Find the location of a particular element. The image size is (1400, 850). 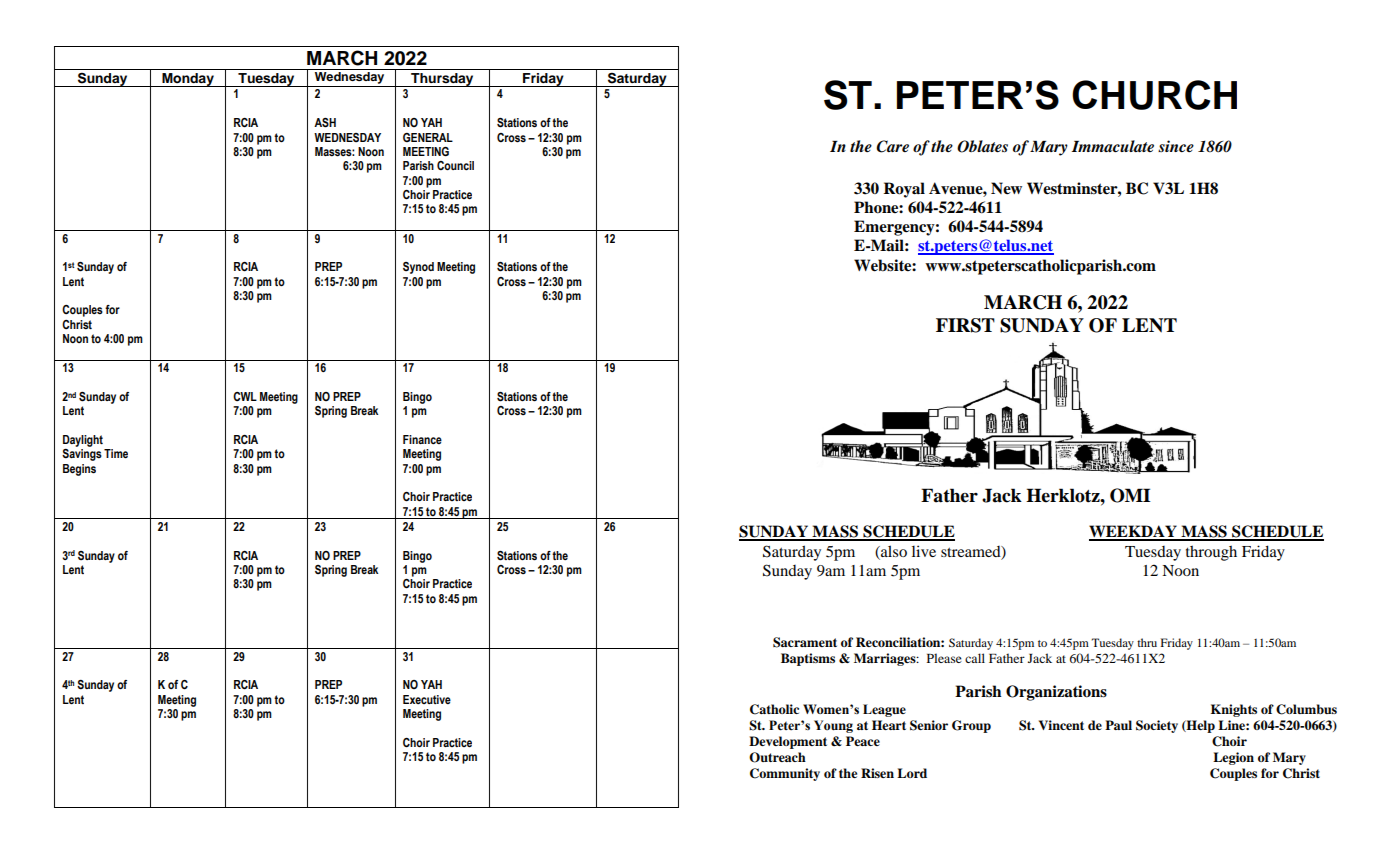

Begins is located at coordinates (79, 470).
